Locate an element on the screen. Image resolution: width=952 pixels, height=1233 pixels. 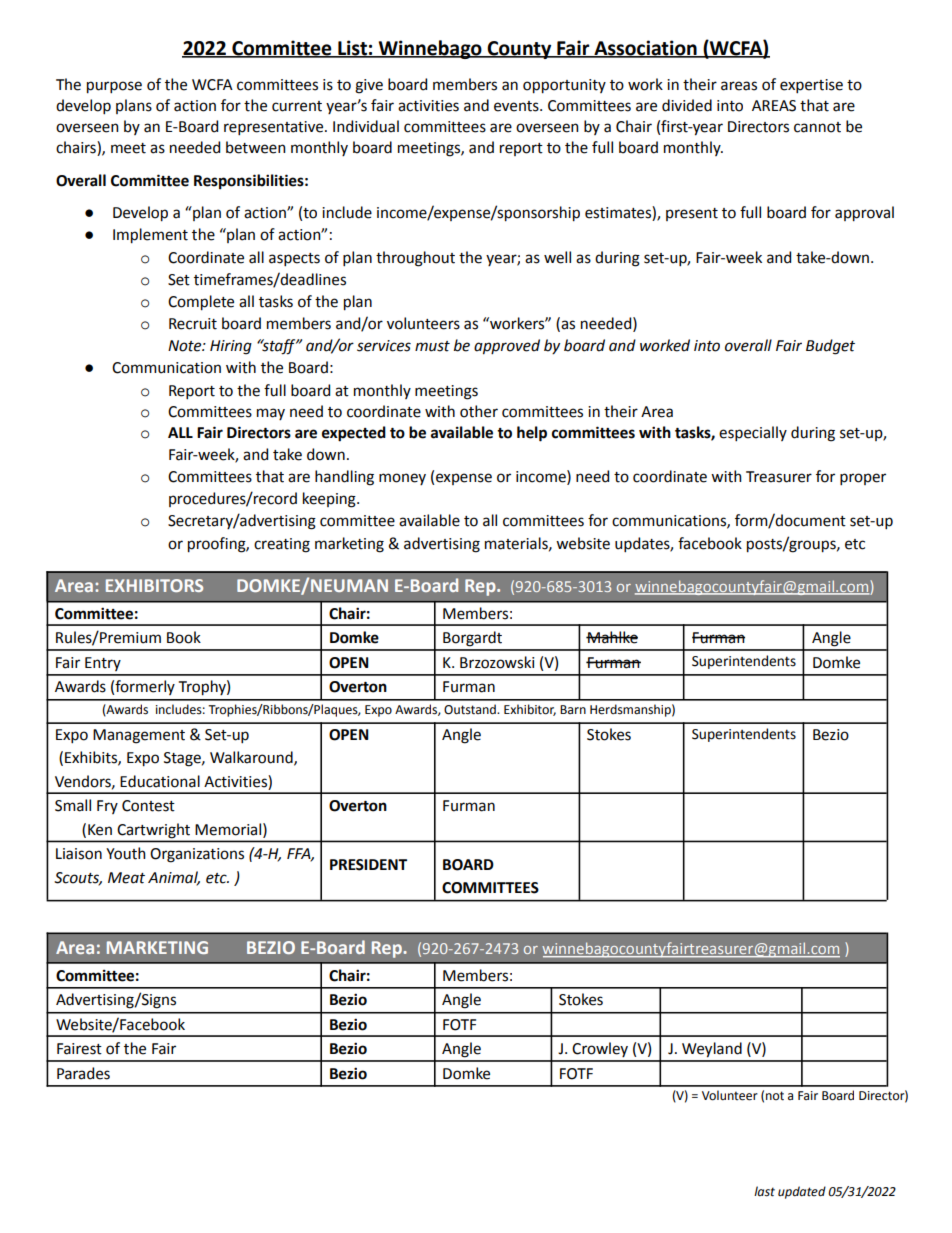
purpose is located at coordinates (114, 87).
